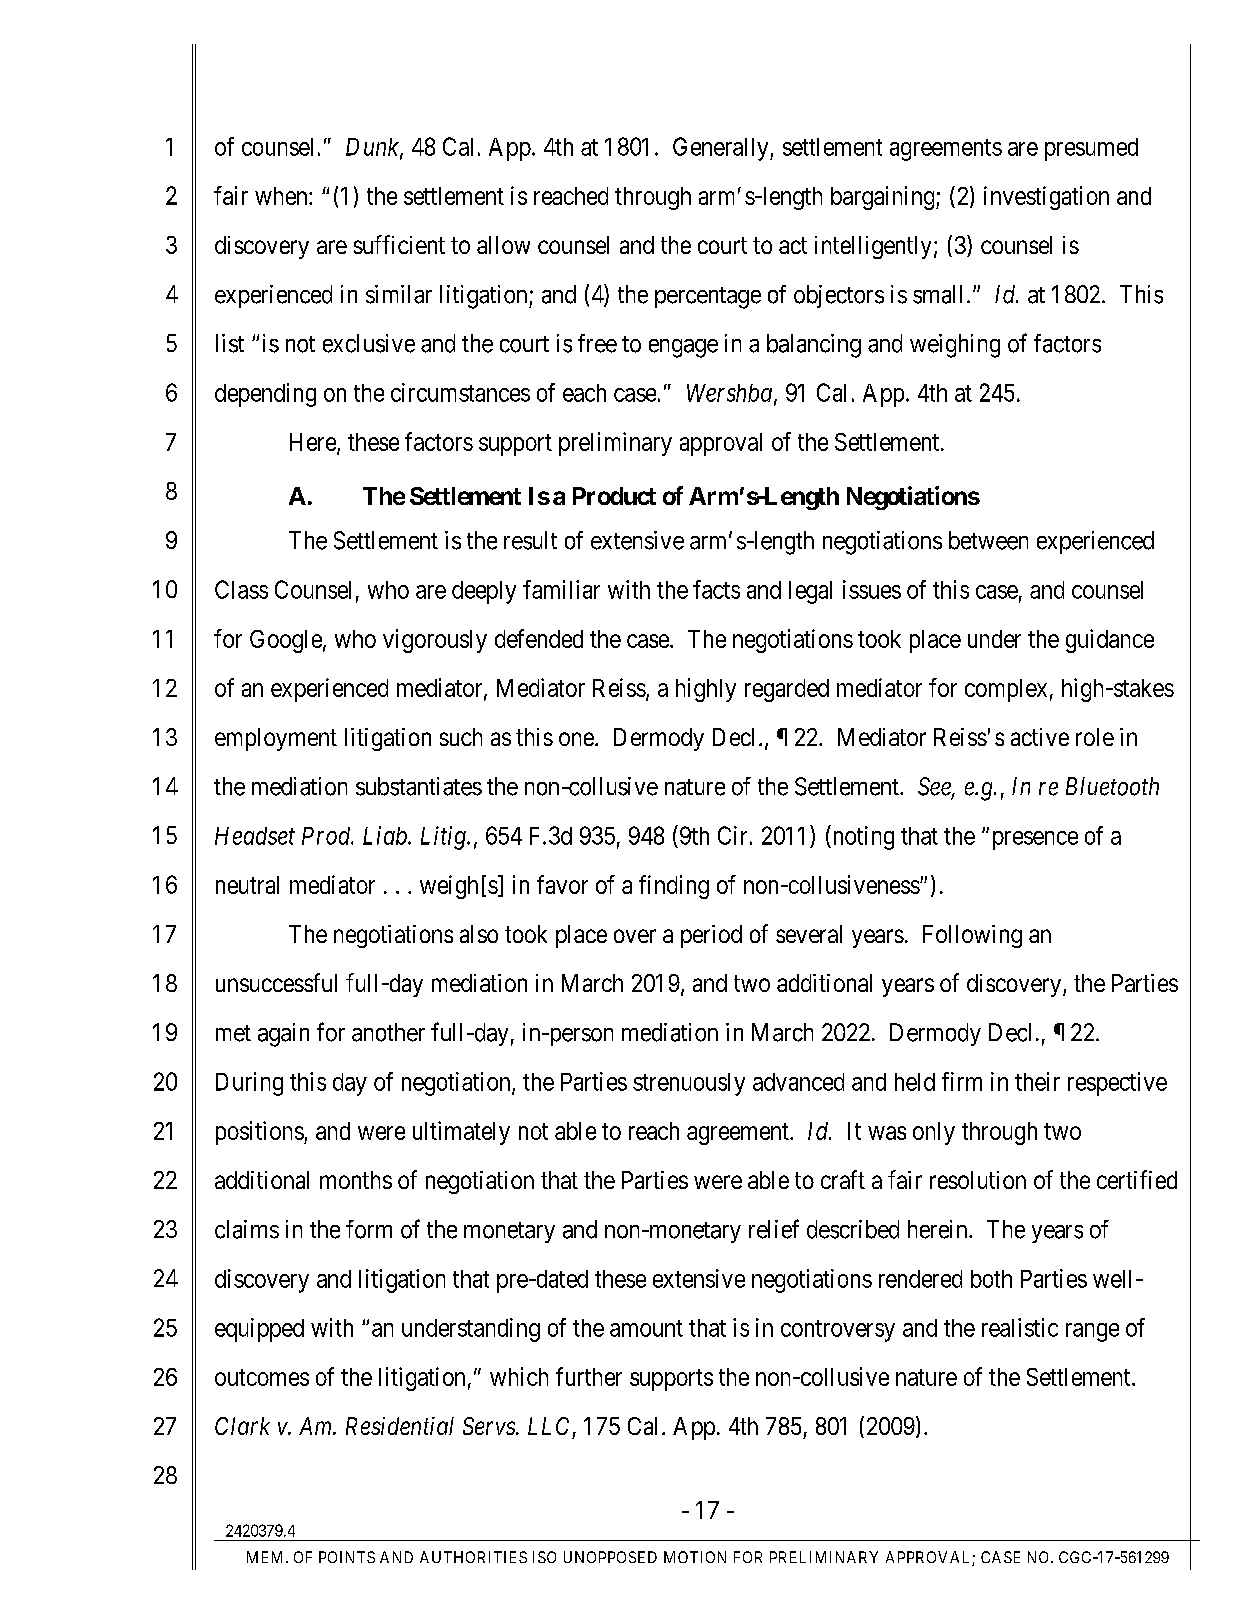  Describe the element at coordinates (722, 149) in the screenshot. I see `Generally` at that location.
